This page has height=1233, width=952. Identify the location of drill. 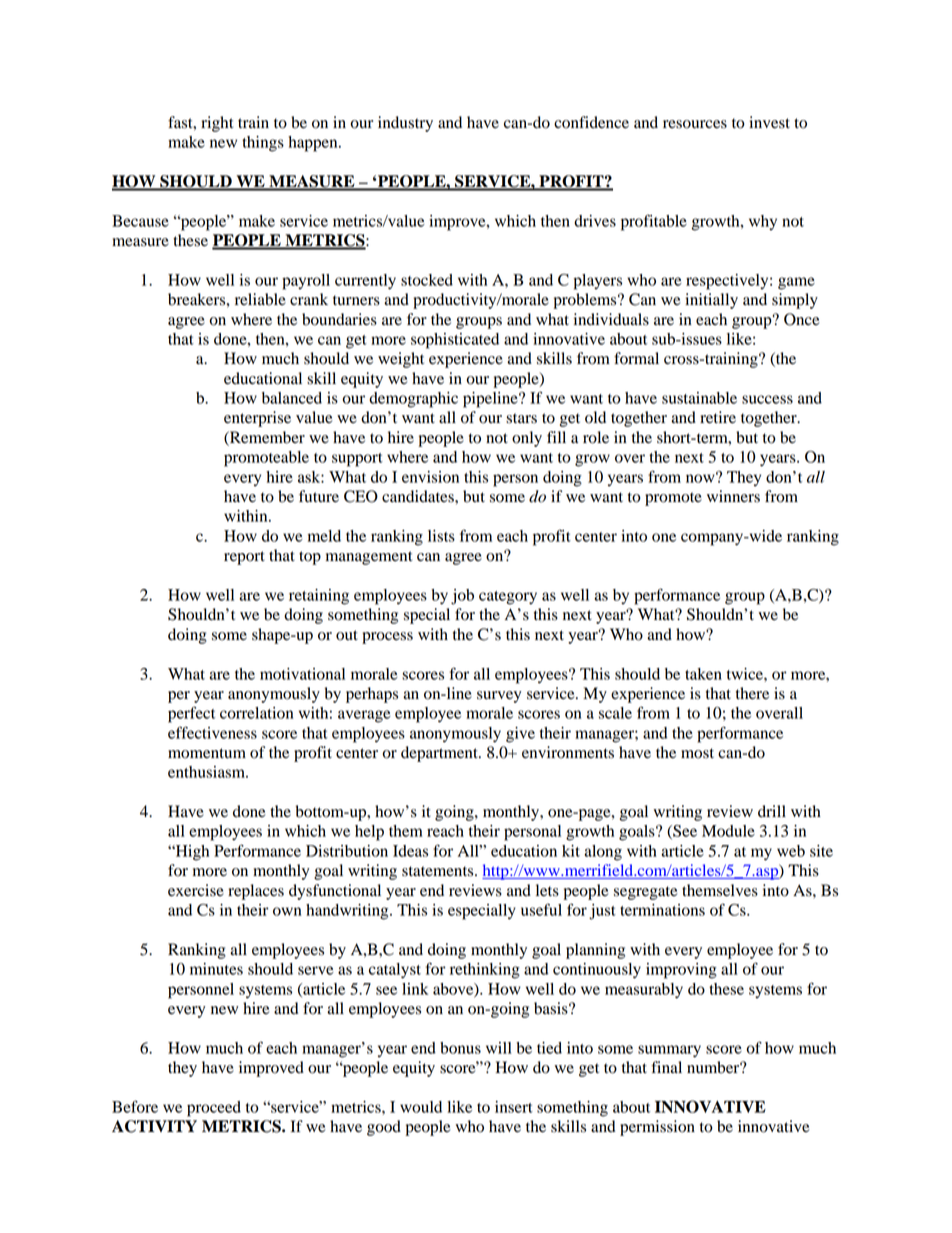
(772, 811).
